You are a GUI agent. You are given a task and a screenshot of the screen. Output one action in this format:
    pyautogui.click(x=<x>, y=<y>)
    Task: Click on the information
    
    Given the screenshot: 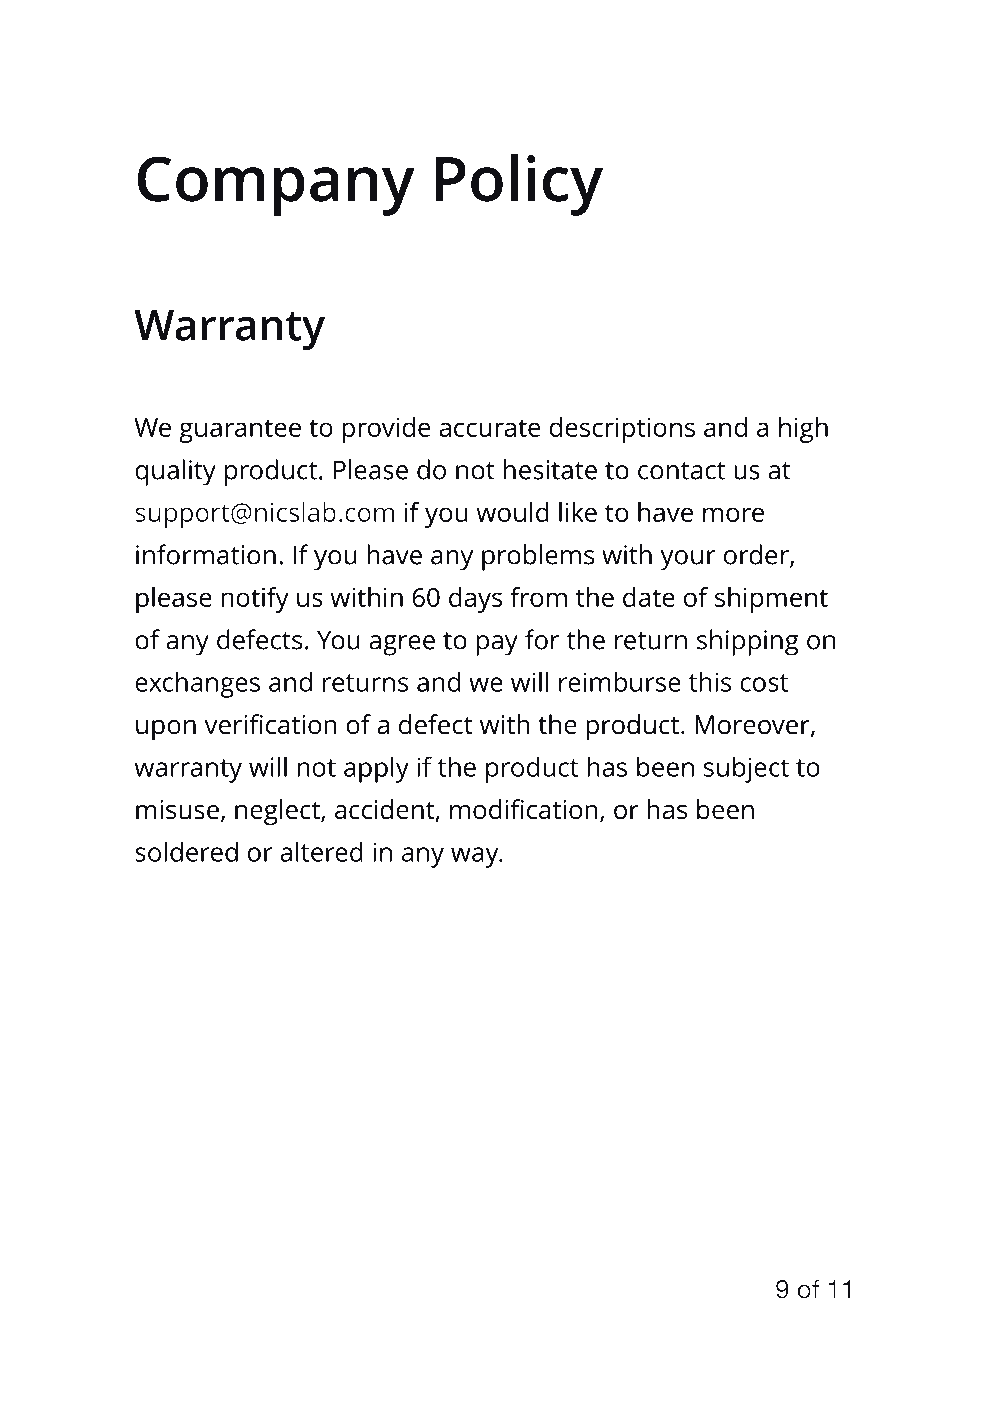 What is the action you would take?
    pyautogui.click(x=206, y=554)
